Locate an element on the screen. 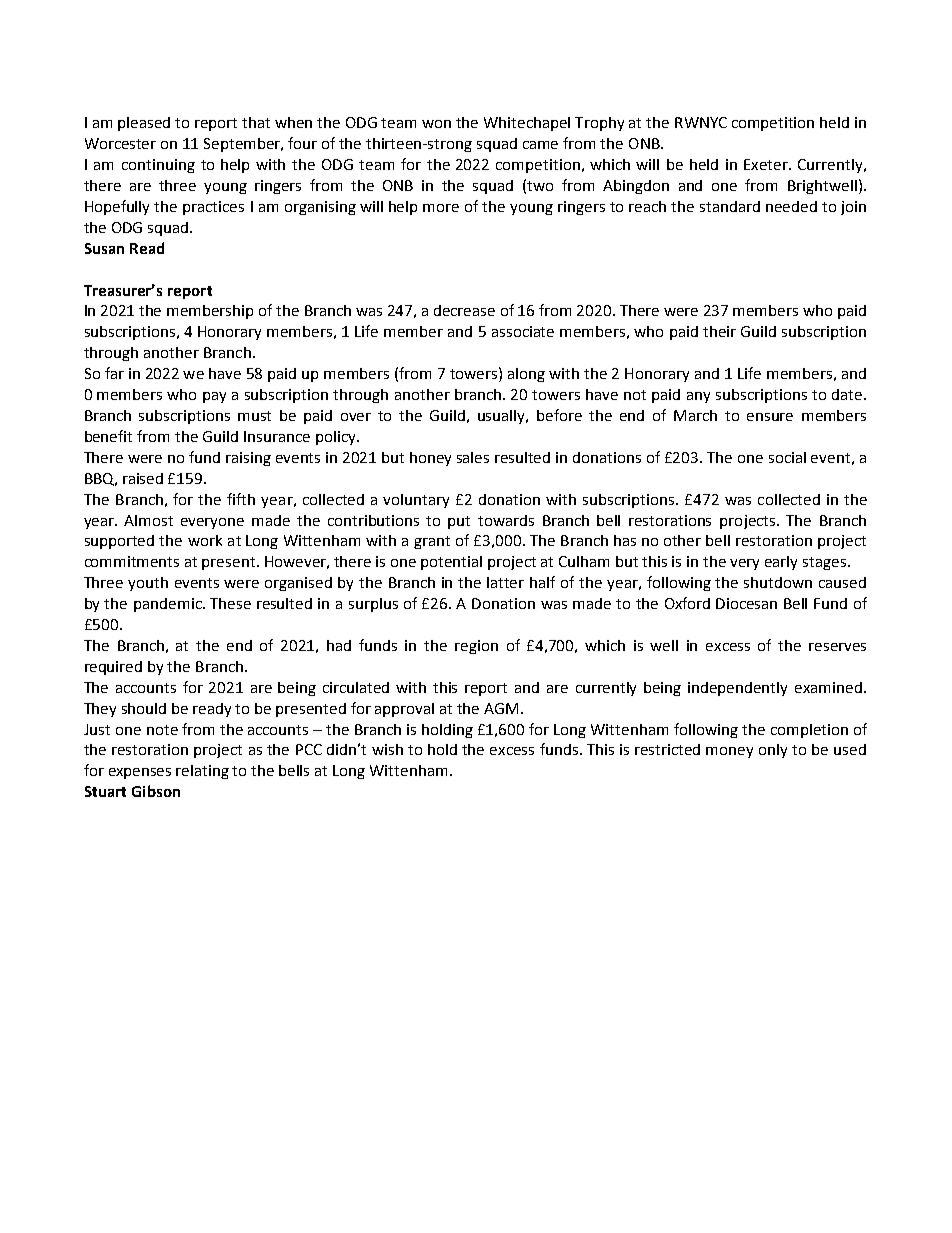 The height and width of the screenshot is (1233, 952). only is located at coordinates (773, 751).
